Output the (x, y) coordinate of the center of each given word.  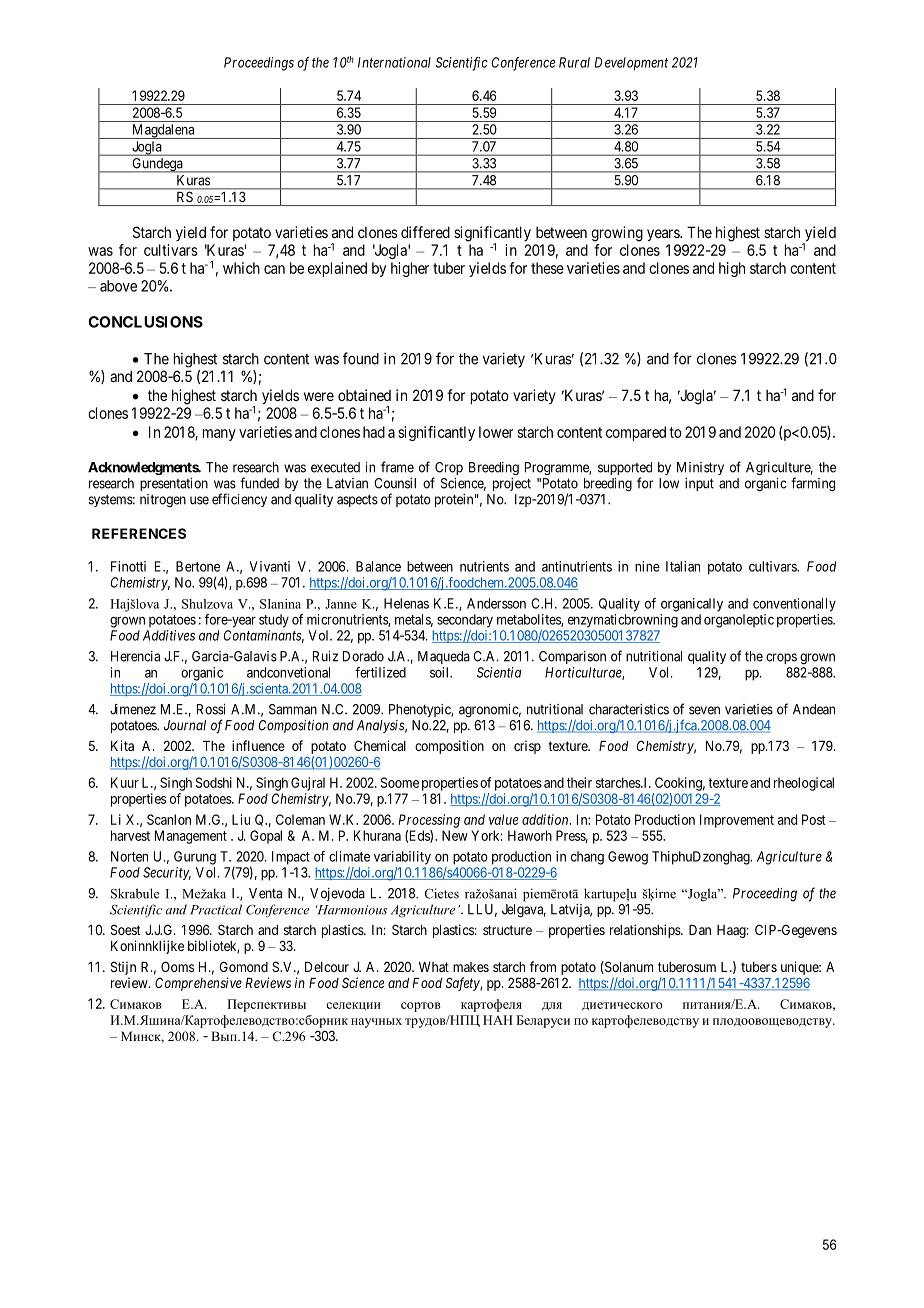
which (241, 268)
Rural (574, 62)
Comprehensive (198, 984)
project (512, 484)
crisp (527, 747)
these (547, 268)
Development (631, 64)
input (699, 484)
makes (471, 967)
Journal (185, 725)
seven (704, 710)
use (199, 500)
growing (617, 234)
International (394, 62)
